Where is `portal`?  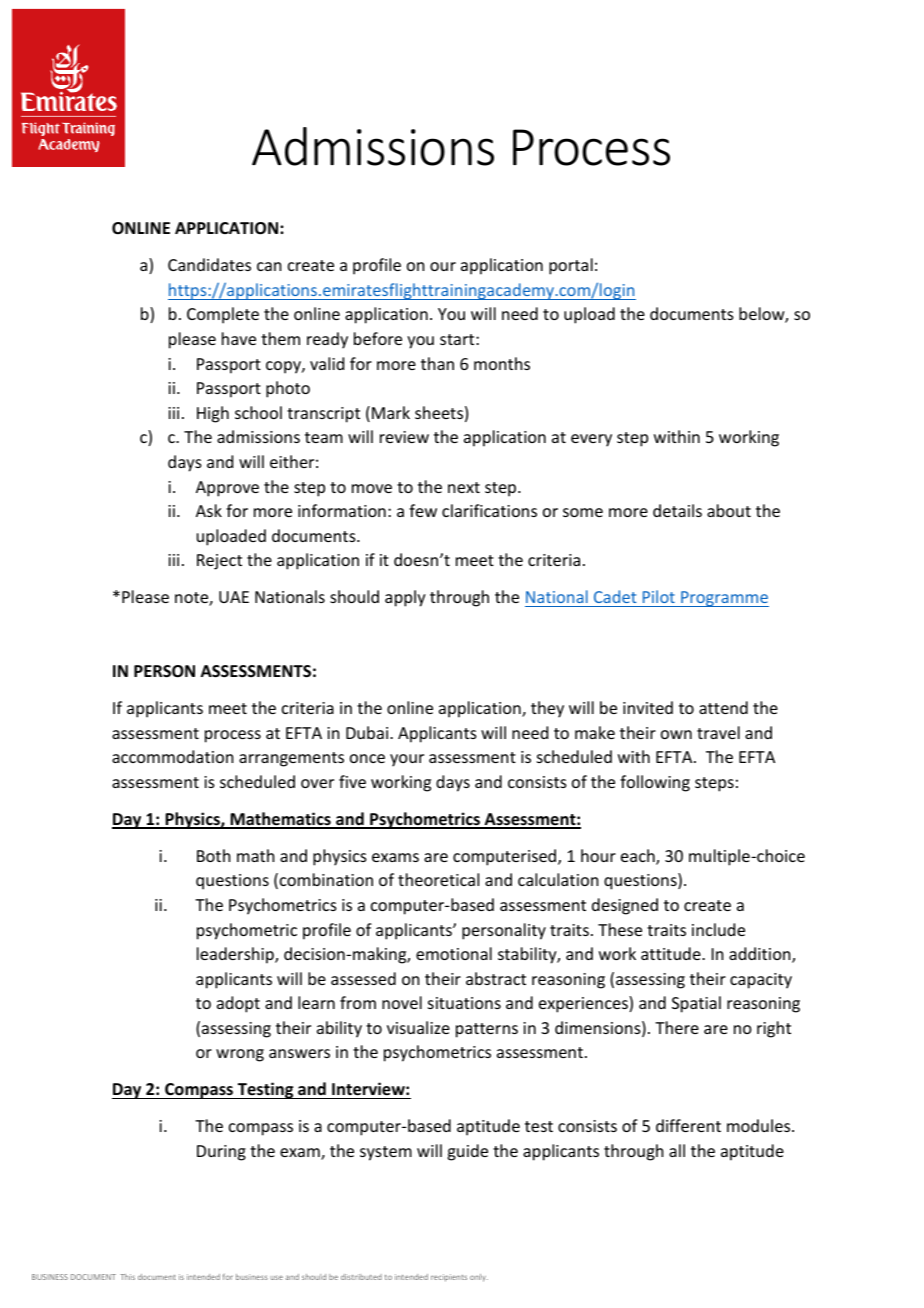 portal is located at coordinates (571, 266).
